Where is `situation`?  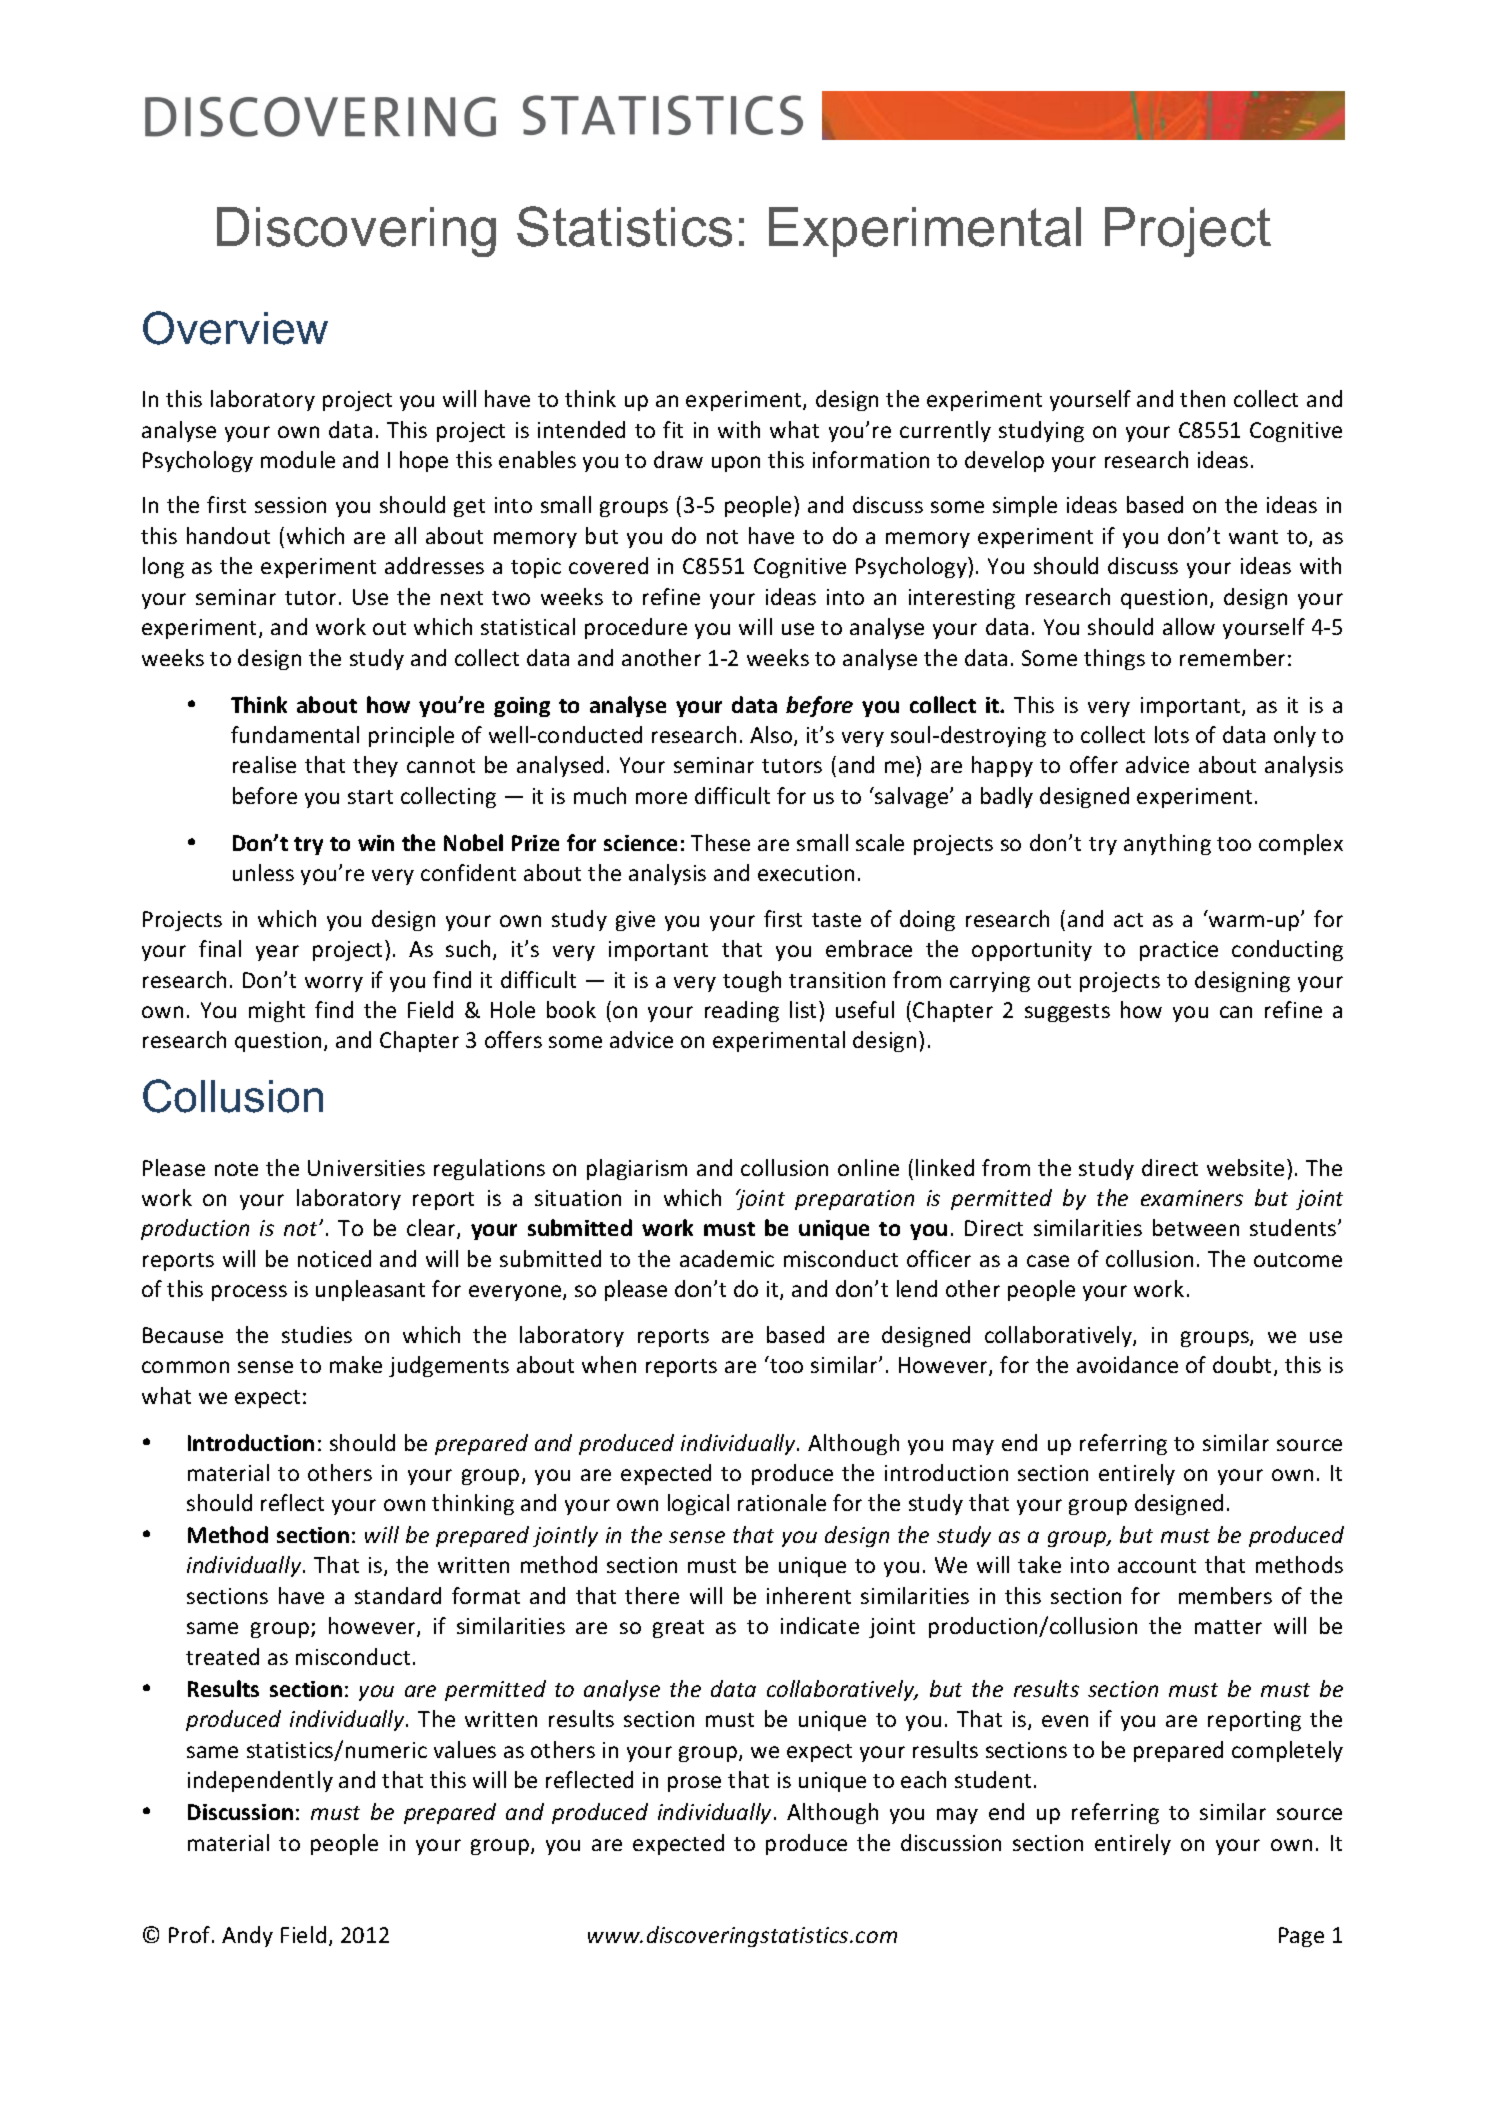
situation is located at coordinates (578, 1198).
